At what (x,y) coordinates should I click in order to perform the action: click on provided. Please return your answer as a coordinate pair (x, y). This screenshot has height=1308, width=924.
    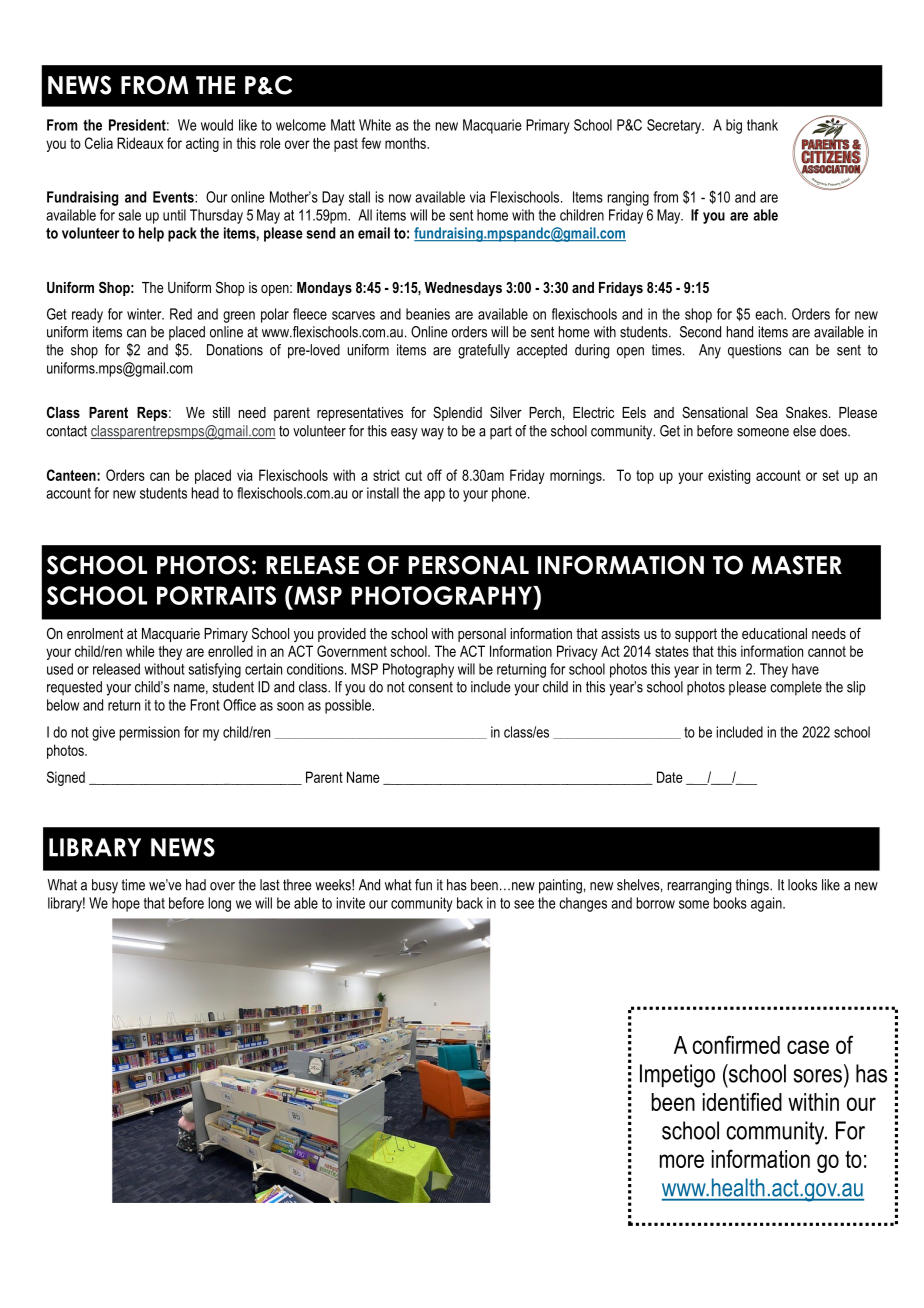
    Looking at the image, I should click on (342, 635).
